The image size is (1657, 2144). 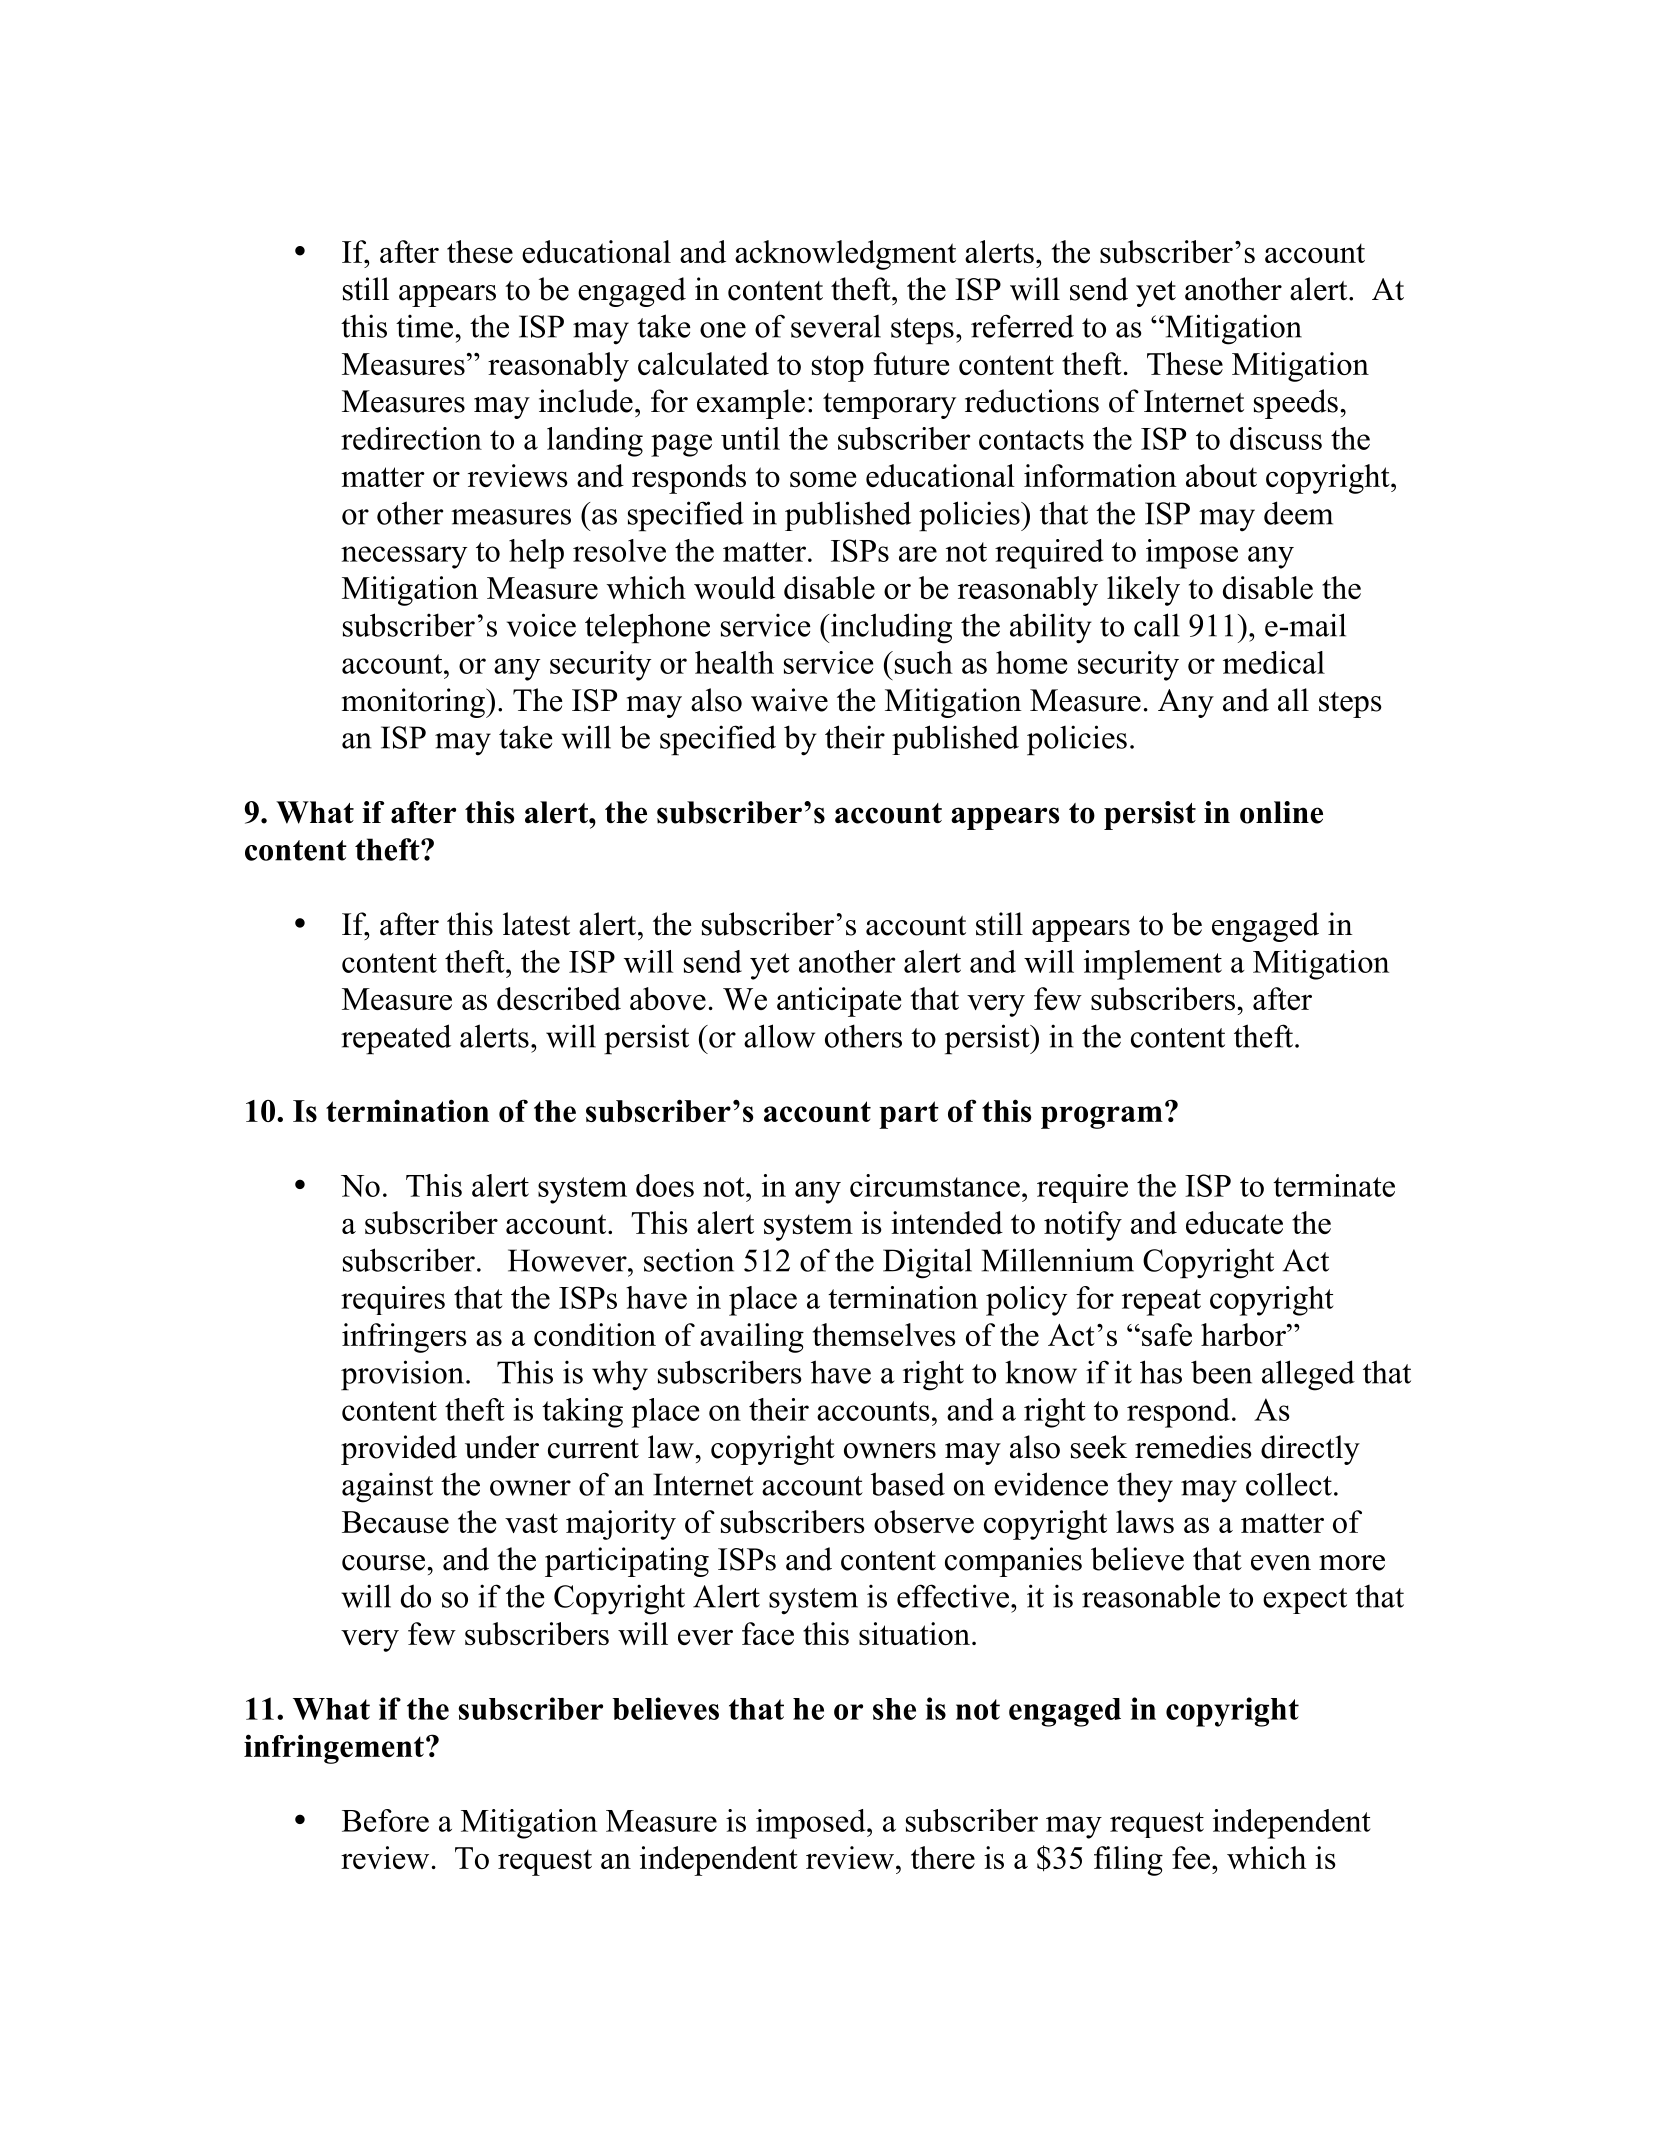 I want to click on based, so click(x=908, y=1484).
